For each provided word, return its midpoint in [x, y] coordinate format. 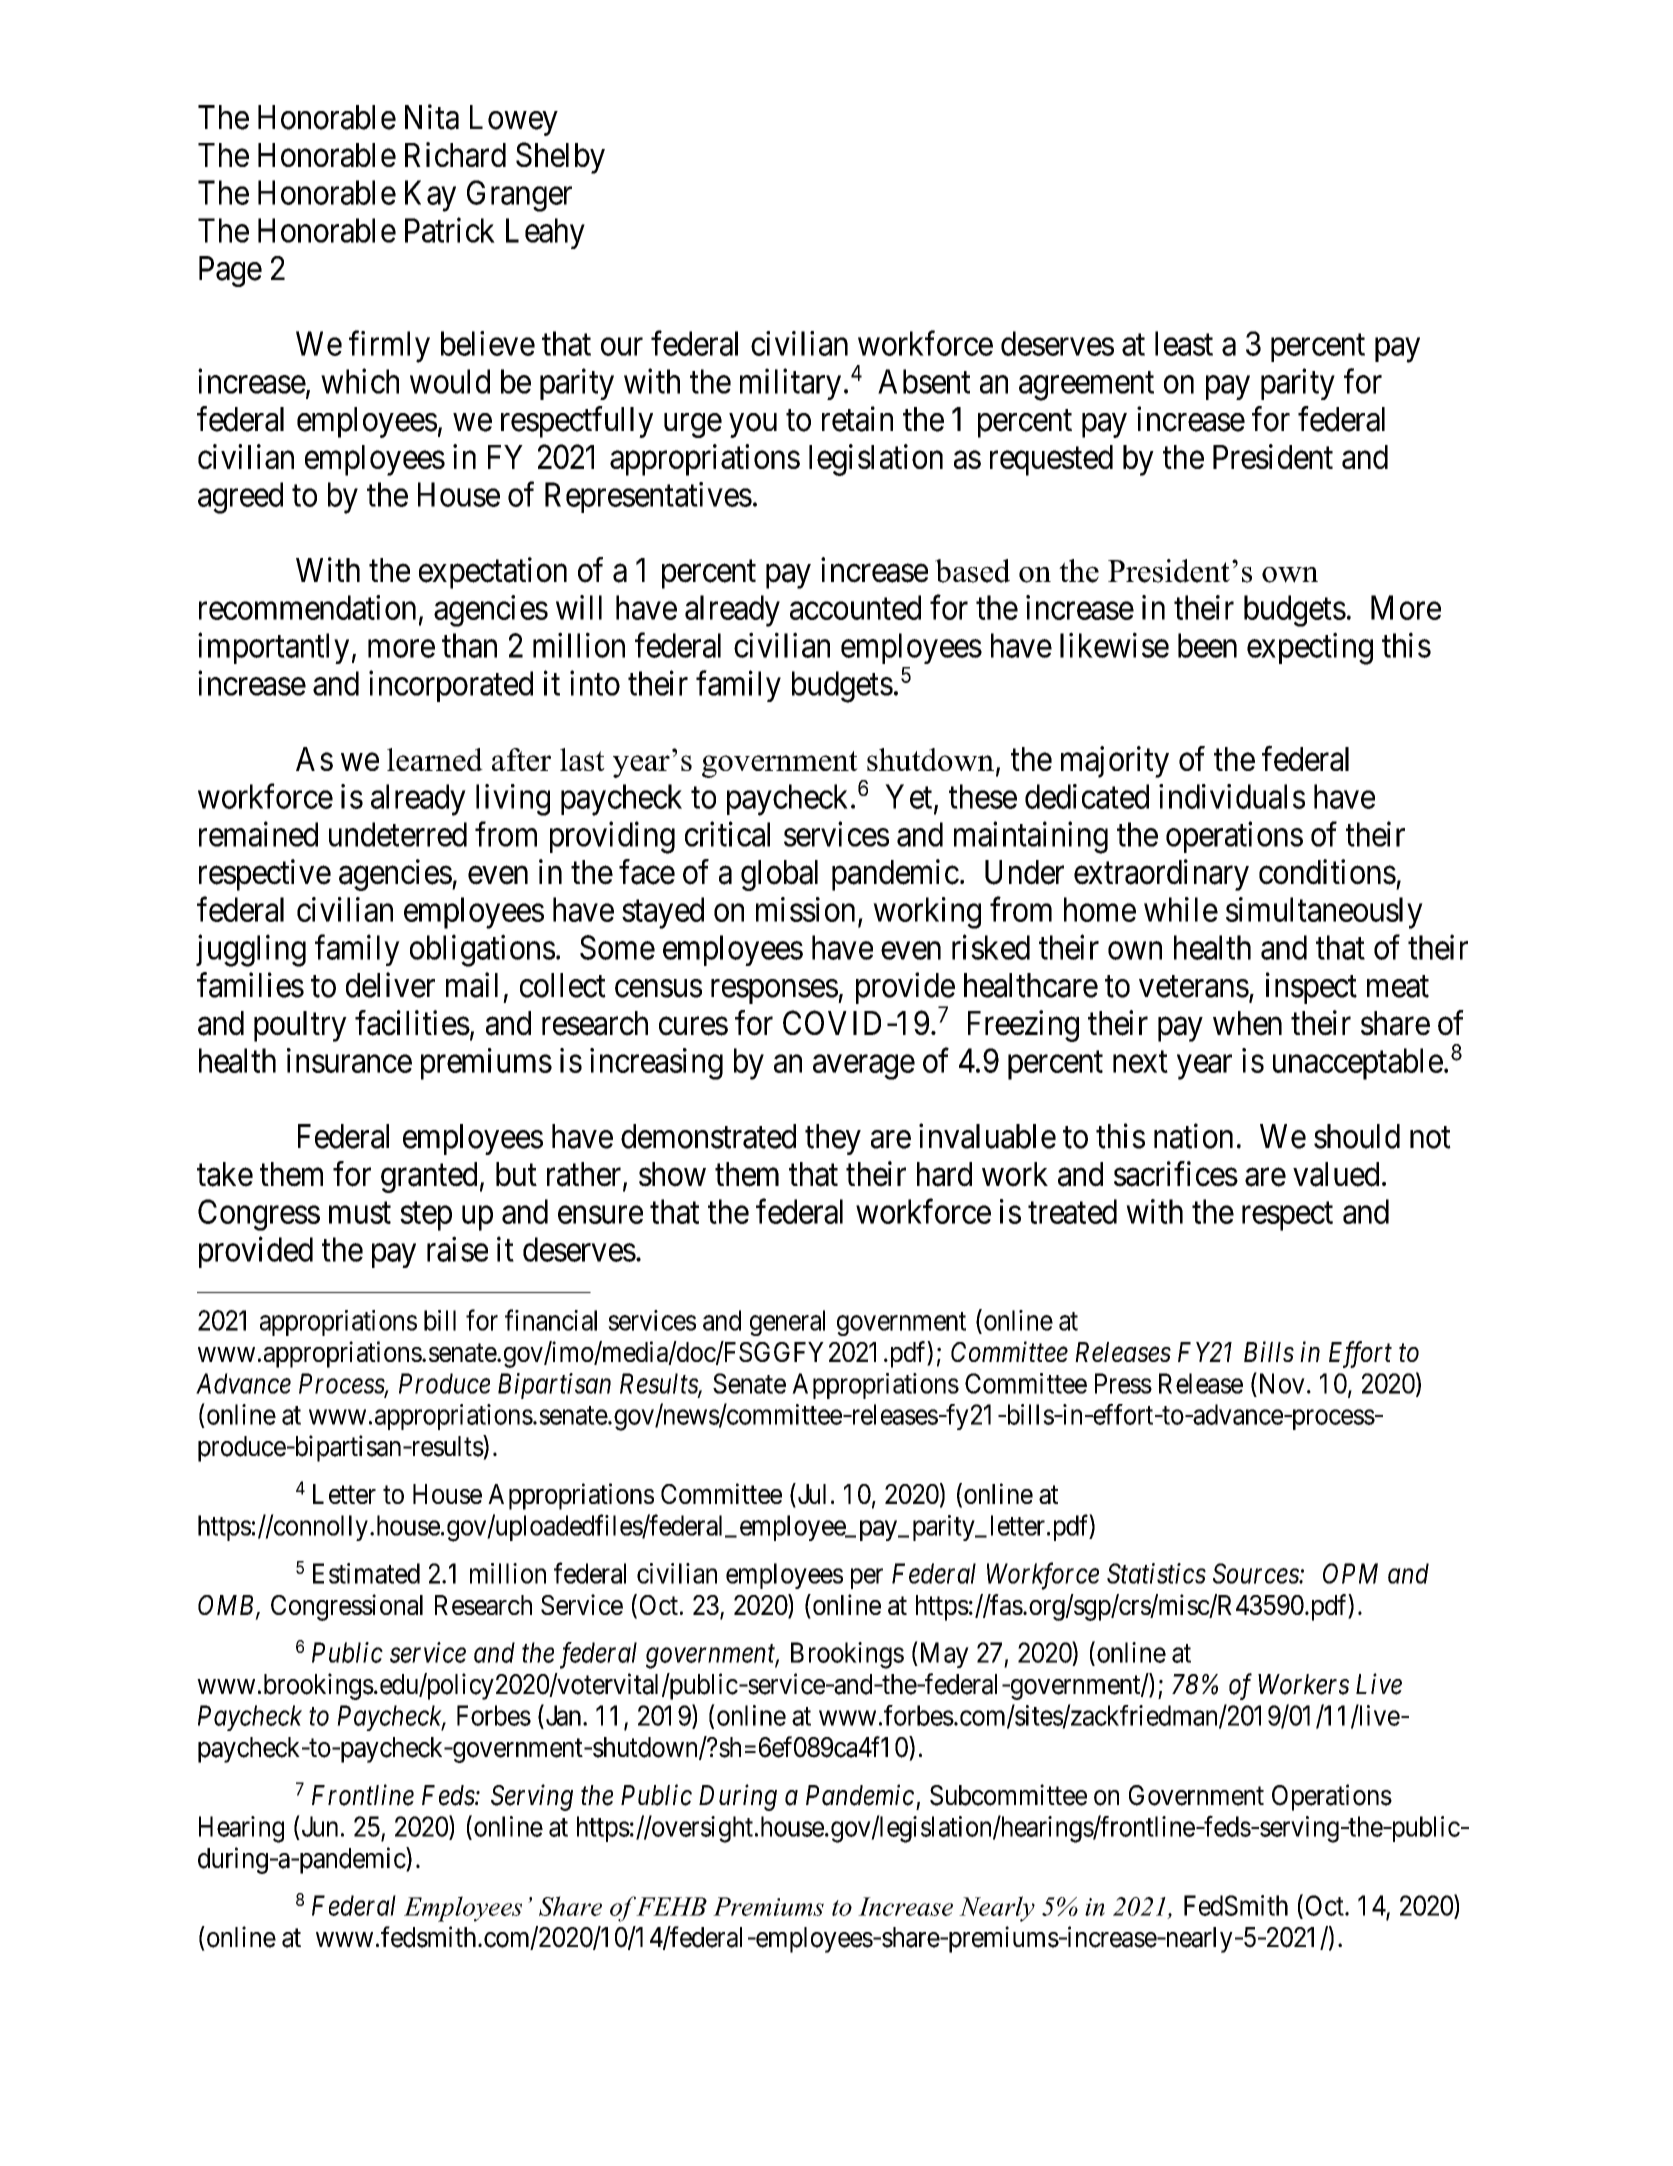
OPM [1350, 1573]
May [943, 1655]
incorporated [451, 686]
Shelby [560, 158]
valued [1336, 1174]
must [360, 1213]
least [1184, 343]
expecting [1310, 649]
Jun [320, 1826]
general [787, 1323]
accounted [855, 607]
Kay [430, 196]
